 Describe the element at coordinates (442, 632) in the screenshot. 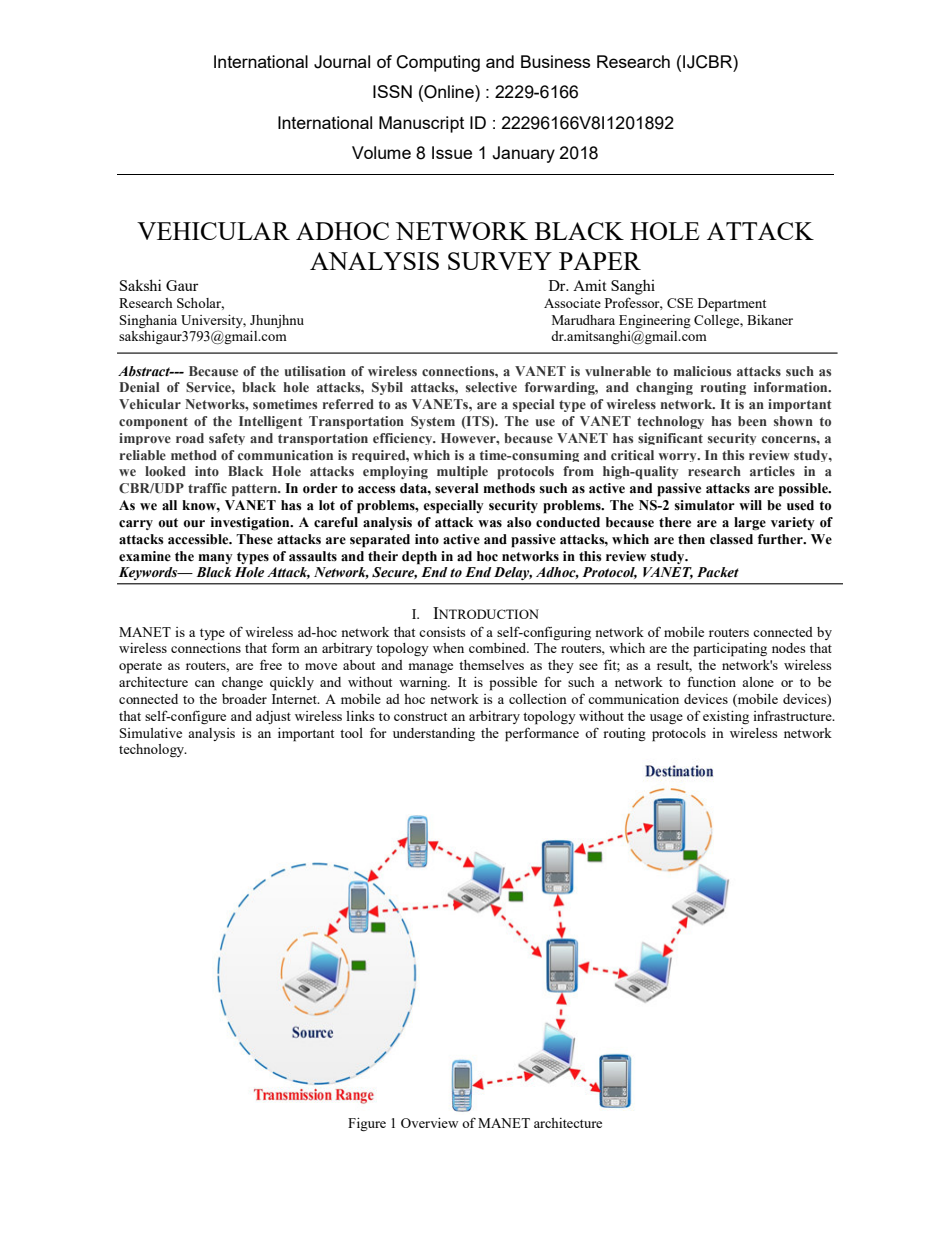

I see `consists` at that location.
